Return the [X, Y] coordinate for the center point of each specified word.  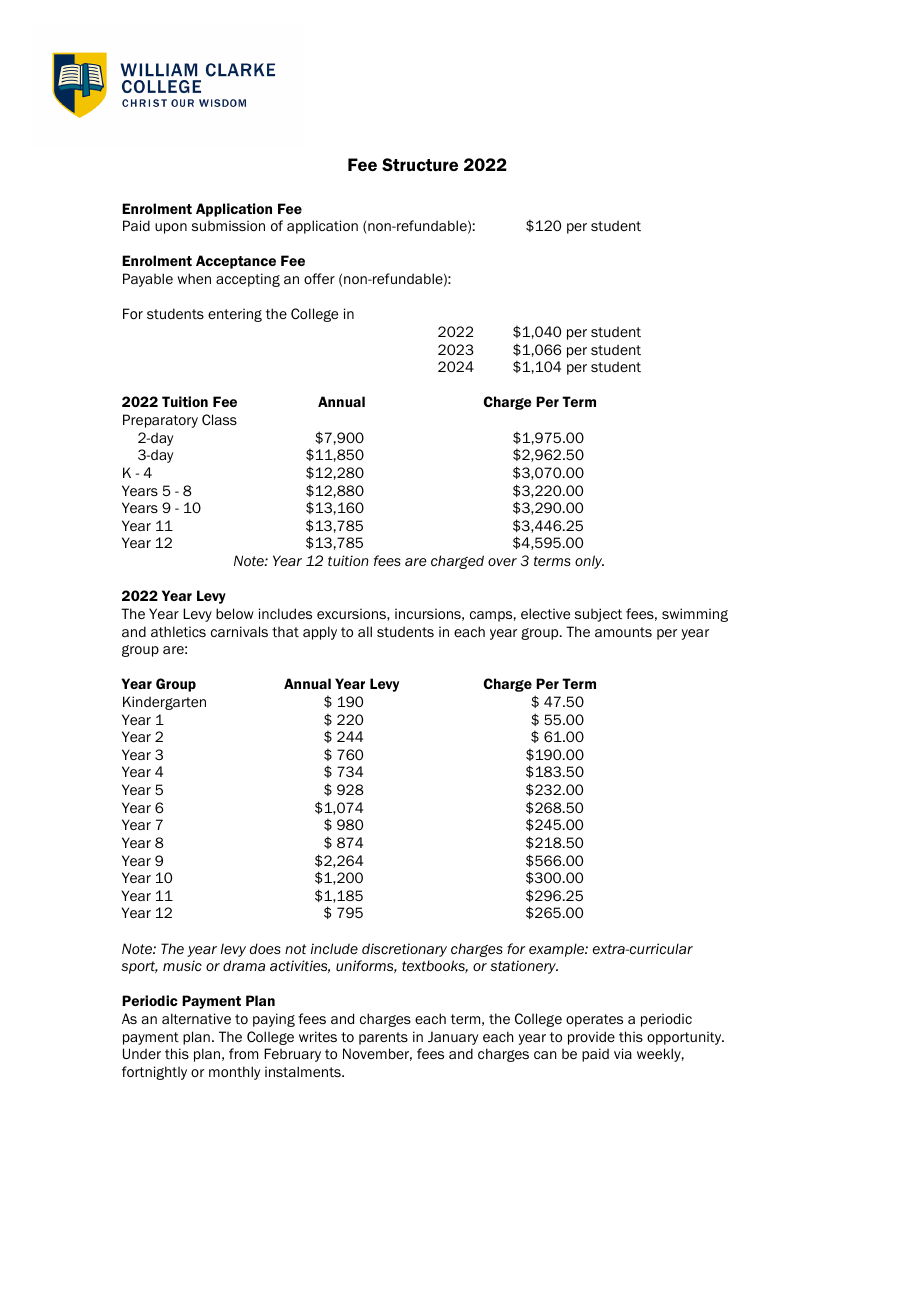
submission [228, 225]
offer [319, 278]
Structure [420, 164]
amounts [623, 632]
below [235, 613]
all [365, 631]
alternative [196, 1018]
